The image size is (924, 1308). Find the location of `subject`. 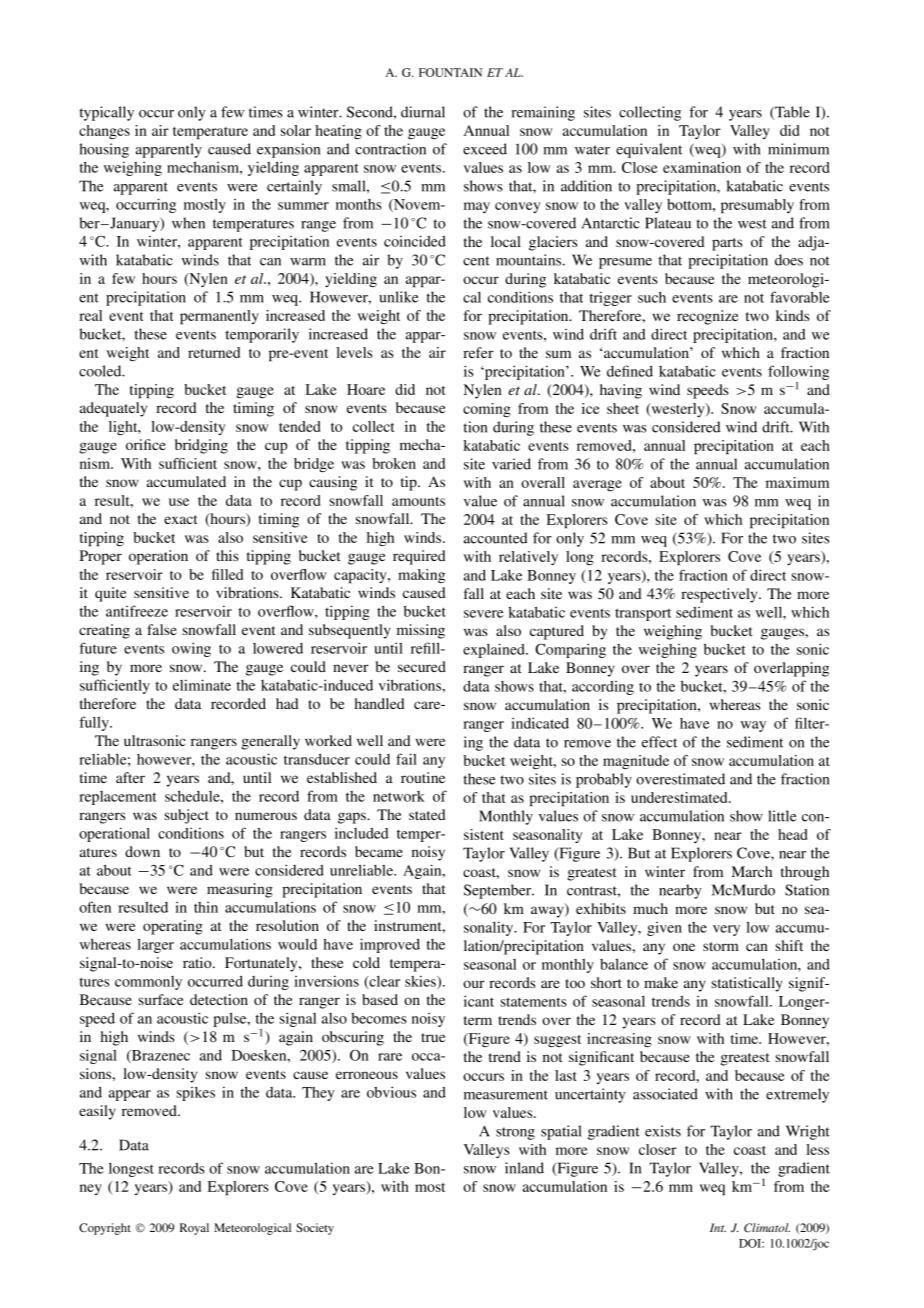

subject is located at coordinates (187, 816).
